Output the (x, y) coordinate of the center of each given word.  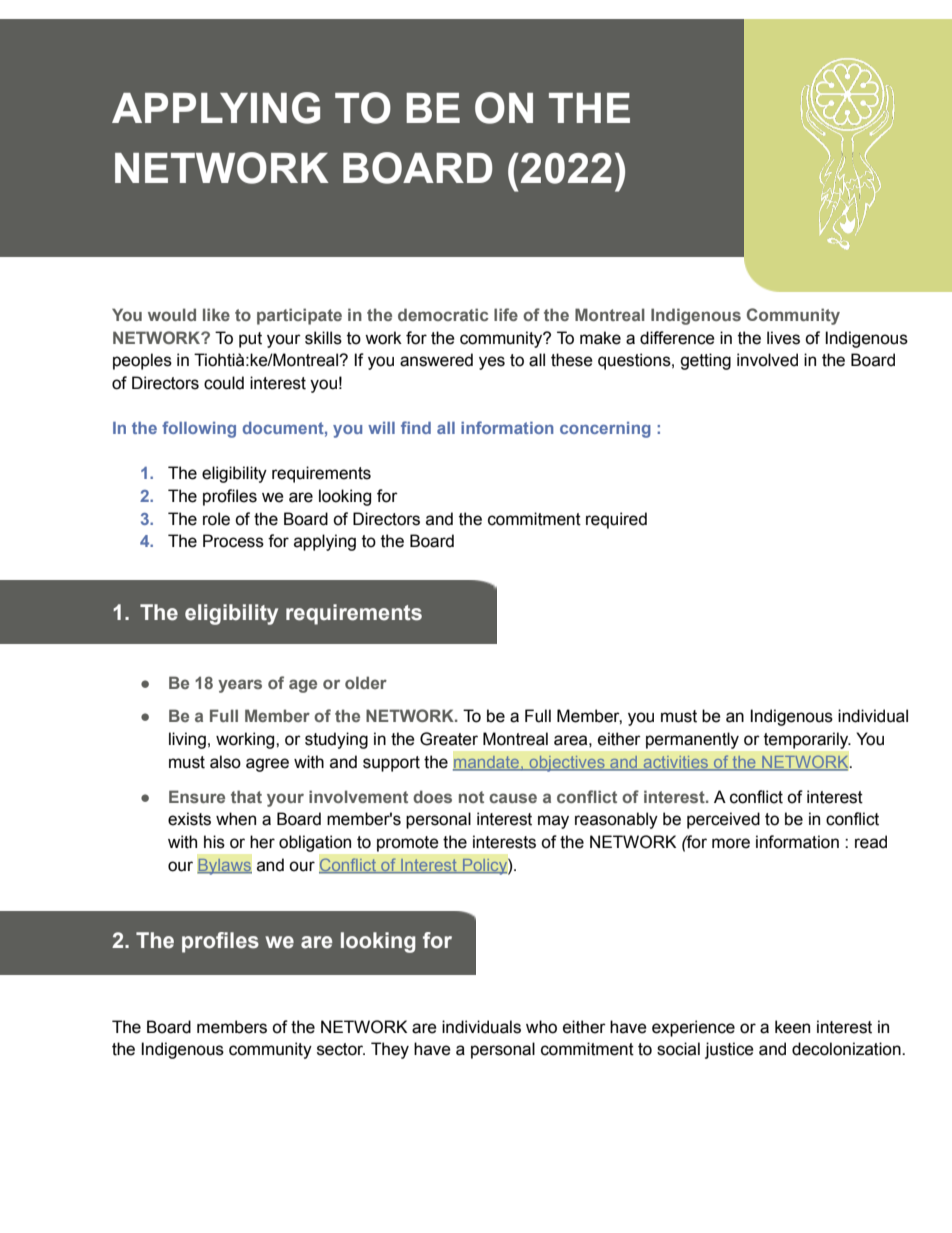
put (250, 340)
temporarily (807, 740)
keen (792, 1027)
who (541, 1027)
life (506, 314)
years (240, 686)
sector (341, 1049)
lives (783, 338)
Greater (449, 739)
